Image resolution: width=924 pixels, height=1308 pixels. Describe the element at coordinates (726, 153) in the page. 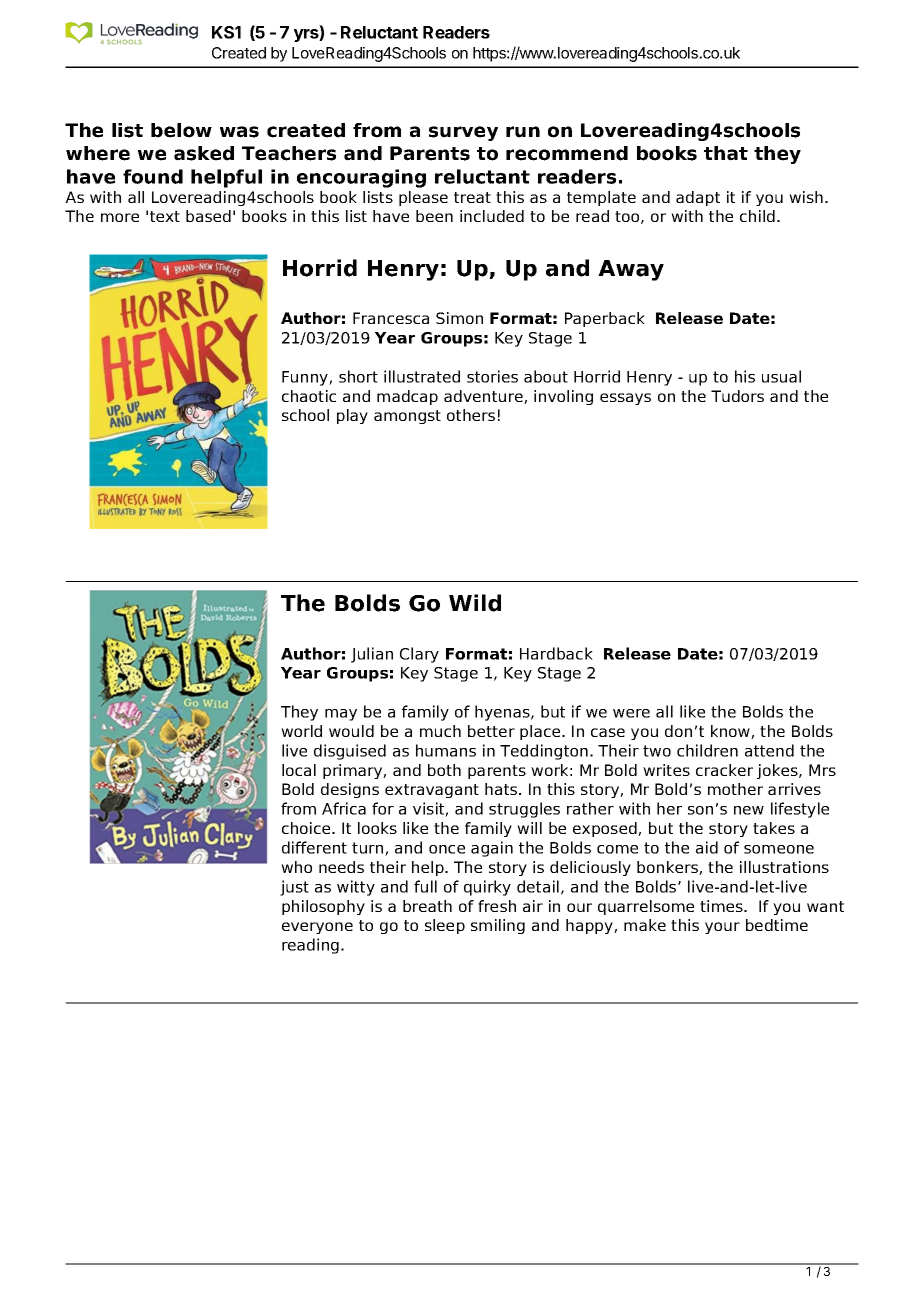

I see `that` at that location.
